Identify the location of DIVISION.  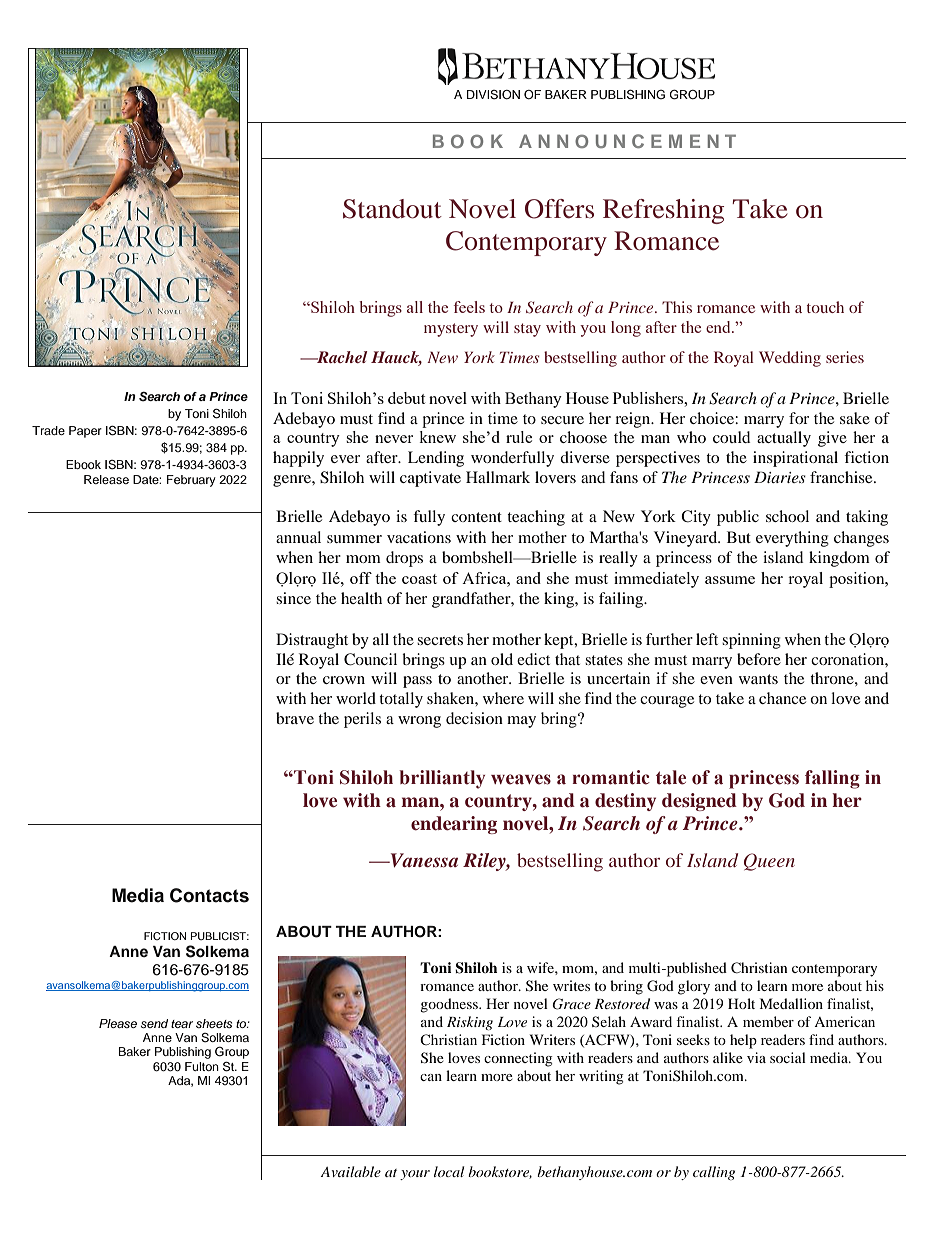
(493, 95).
